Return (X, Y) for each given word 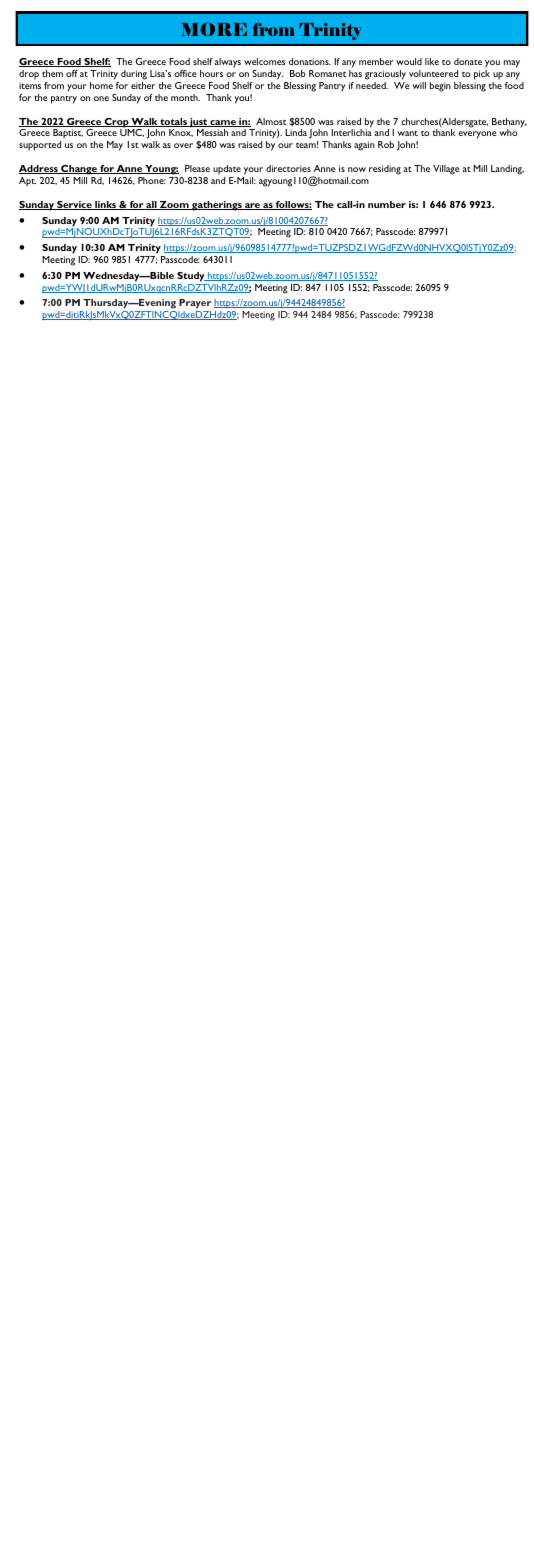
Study (192, 277)
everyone (477, 135)
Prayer (195, 304)
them (52, 73)
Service (74, 205)
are (252, 206)
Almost (271, 121)
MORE (214, 29)
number (387, 204)
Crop (117, 124)
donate (468, 61)
